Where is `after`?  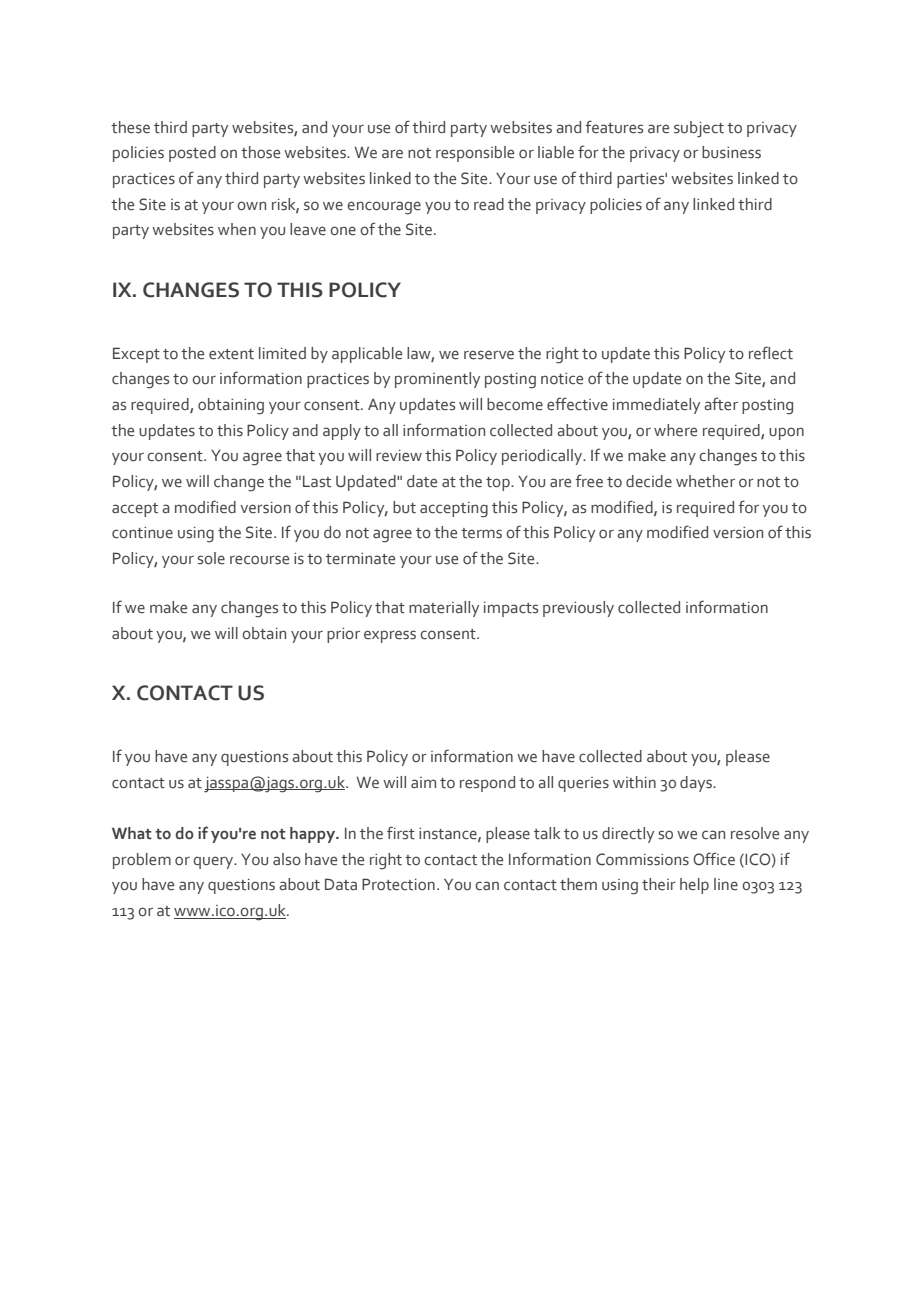
after is located at coordinates (721, 404).
